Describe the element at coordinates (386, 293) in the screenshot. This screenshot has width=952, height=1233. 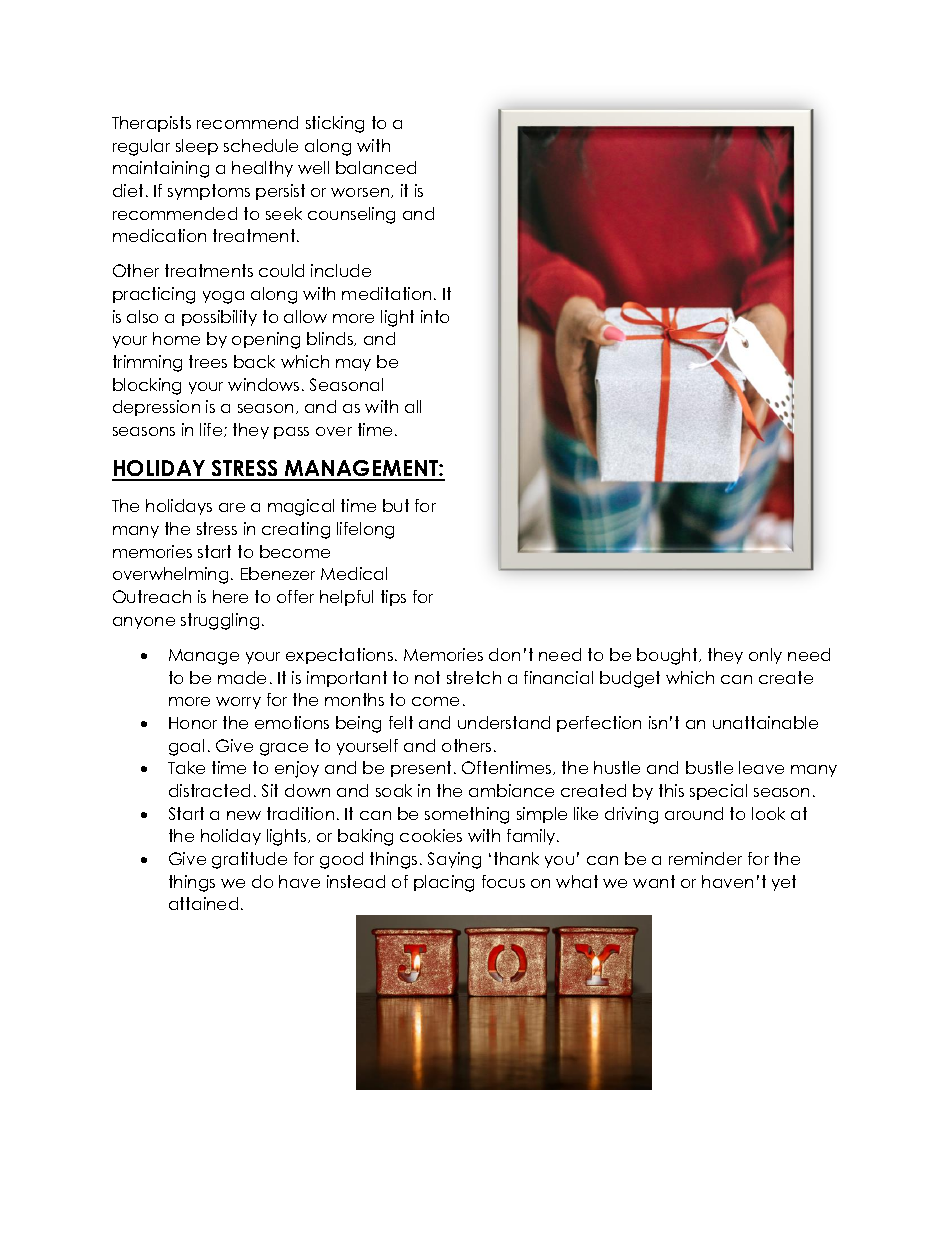
I see `meditation` at that location.
